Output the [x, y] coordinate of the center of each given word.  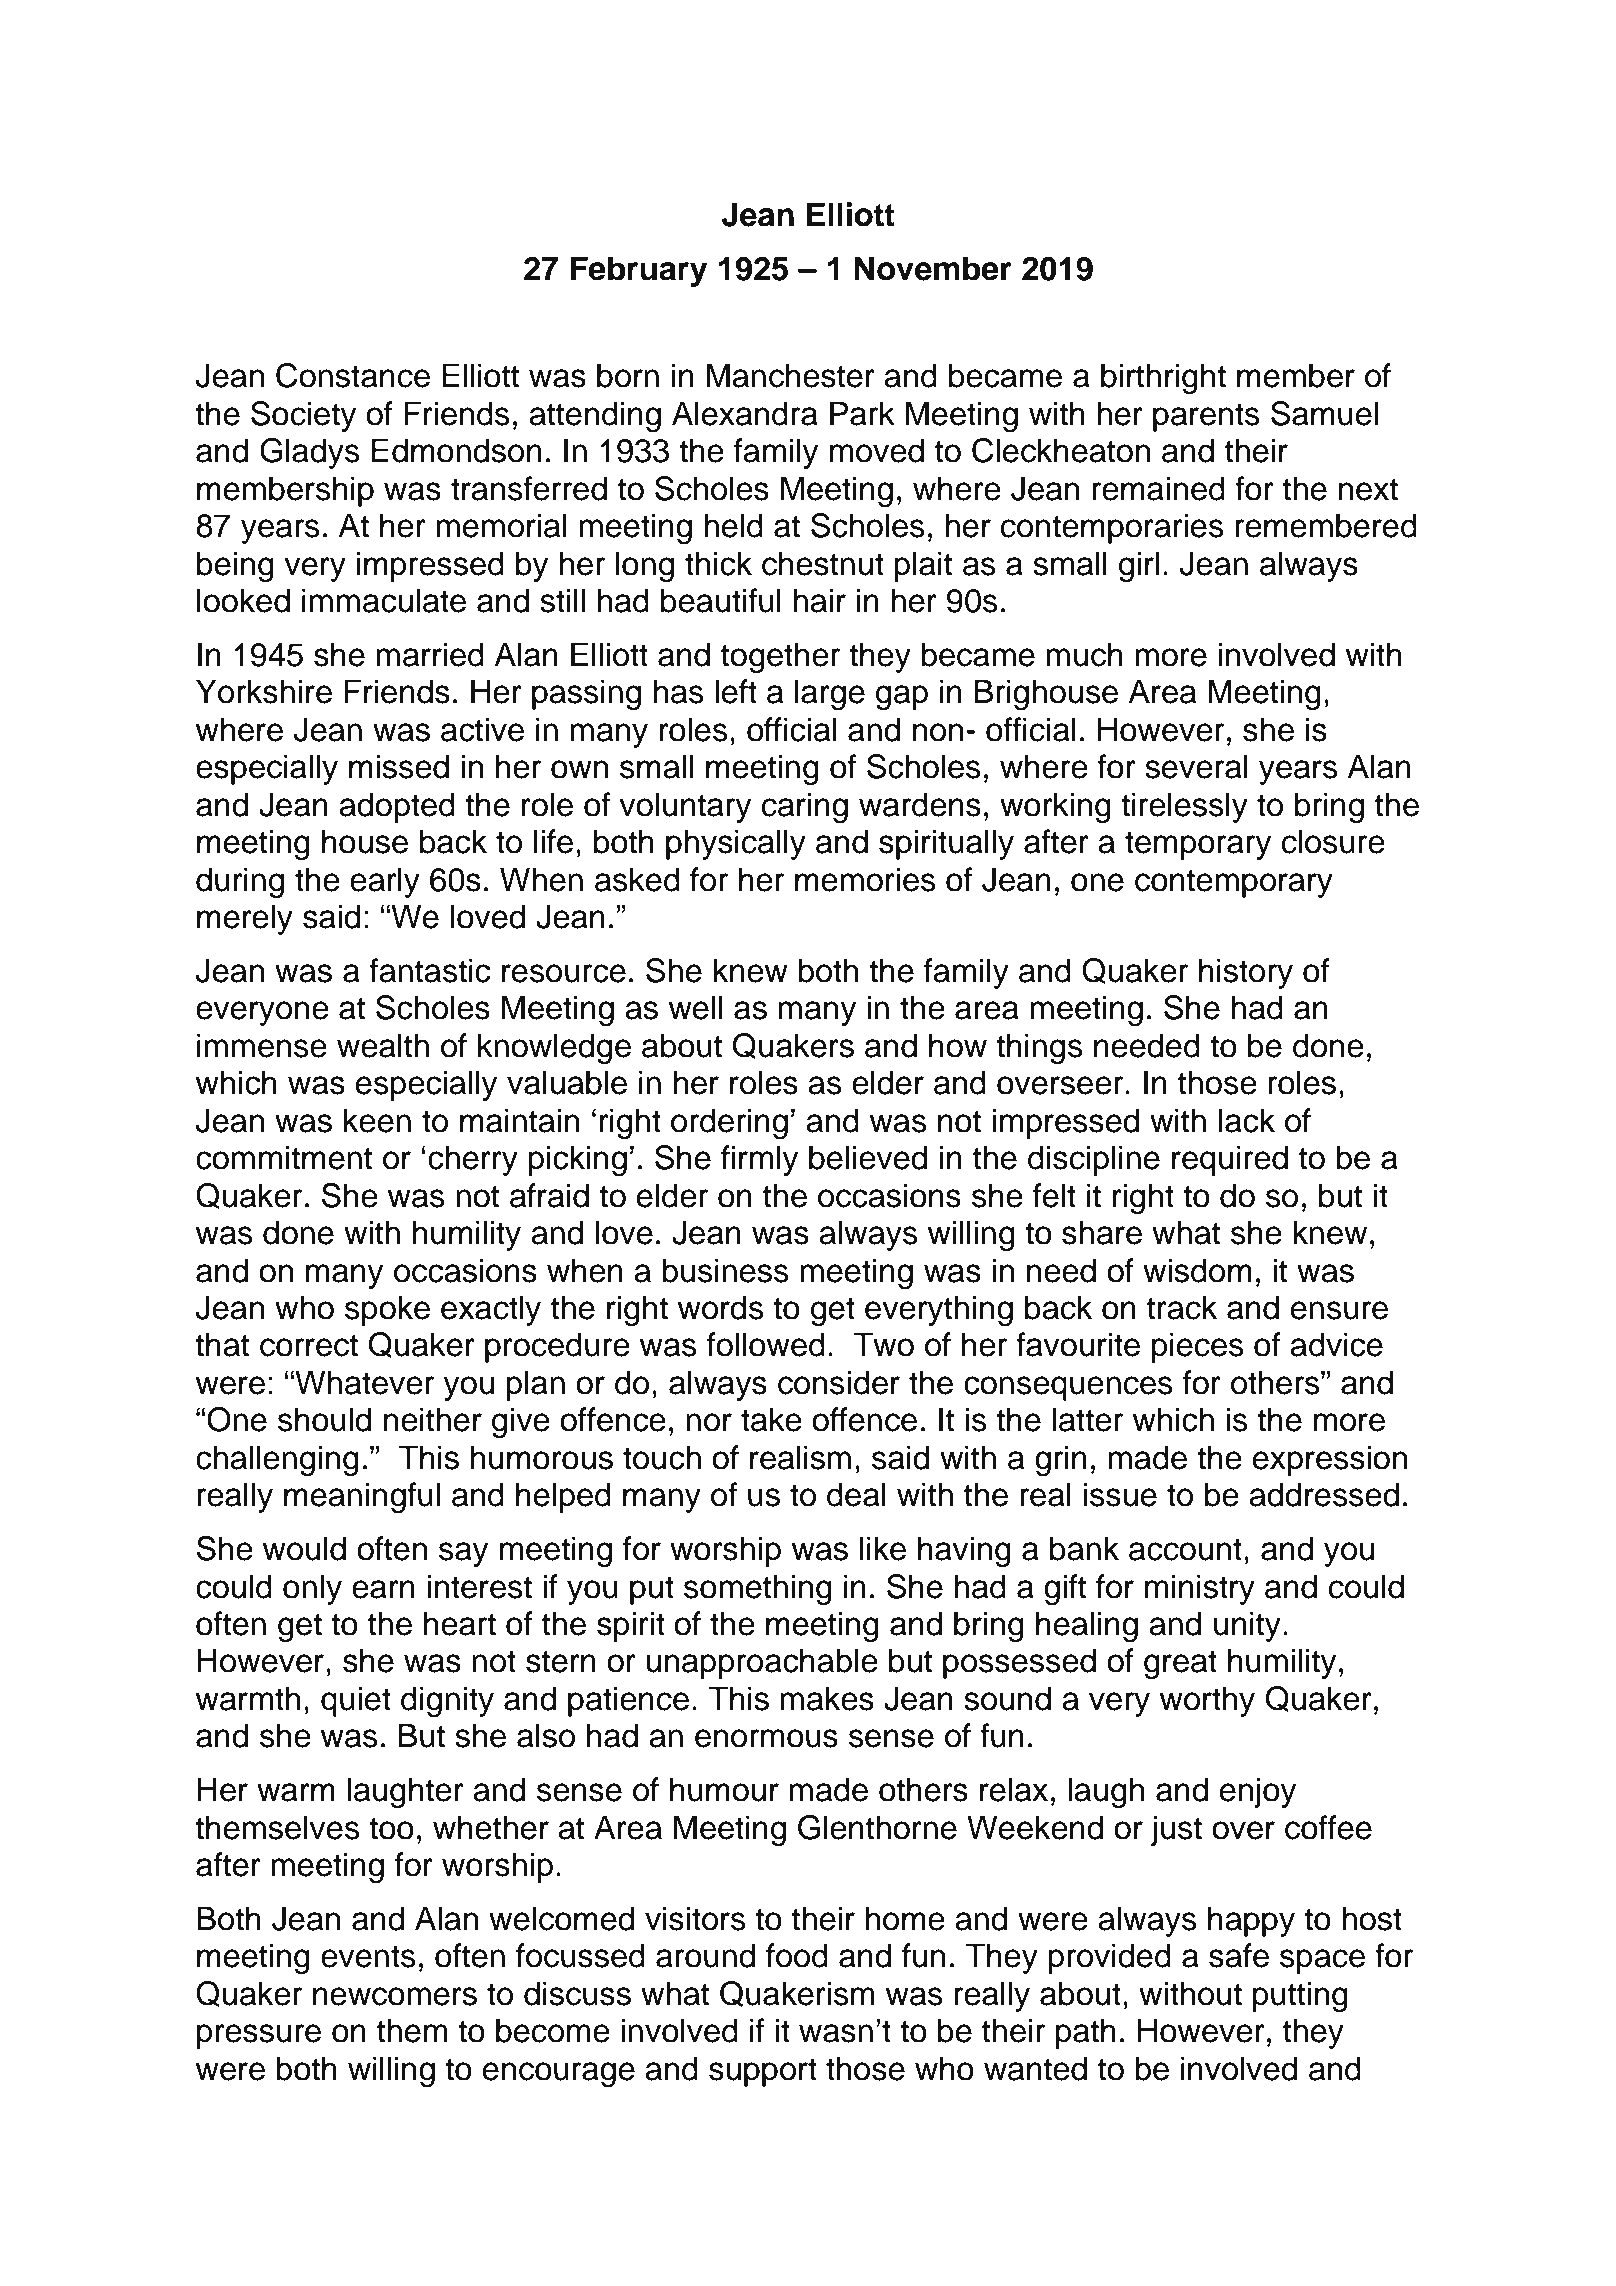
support [763, 2072]
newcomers [395, 1996]
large [830, 694]
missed [399, 766]
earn [383, 1589]
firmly [760, 1160]
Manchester [791, 375]
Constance [353, 375]
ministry [1200, 1589]
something [758, 1589]
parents [1206, 417]
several [1196, 766]
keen [377, 1120]
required [1230, 1160]
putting [1300, 1996]
